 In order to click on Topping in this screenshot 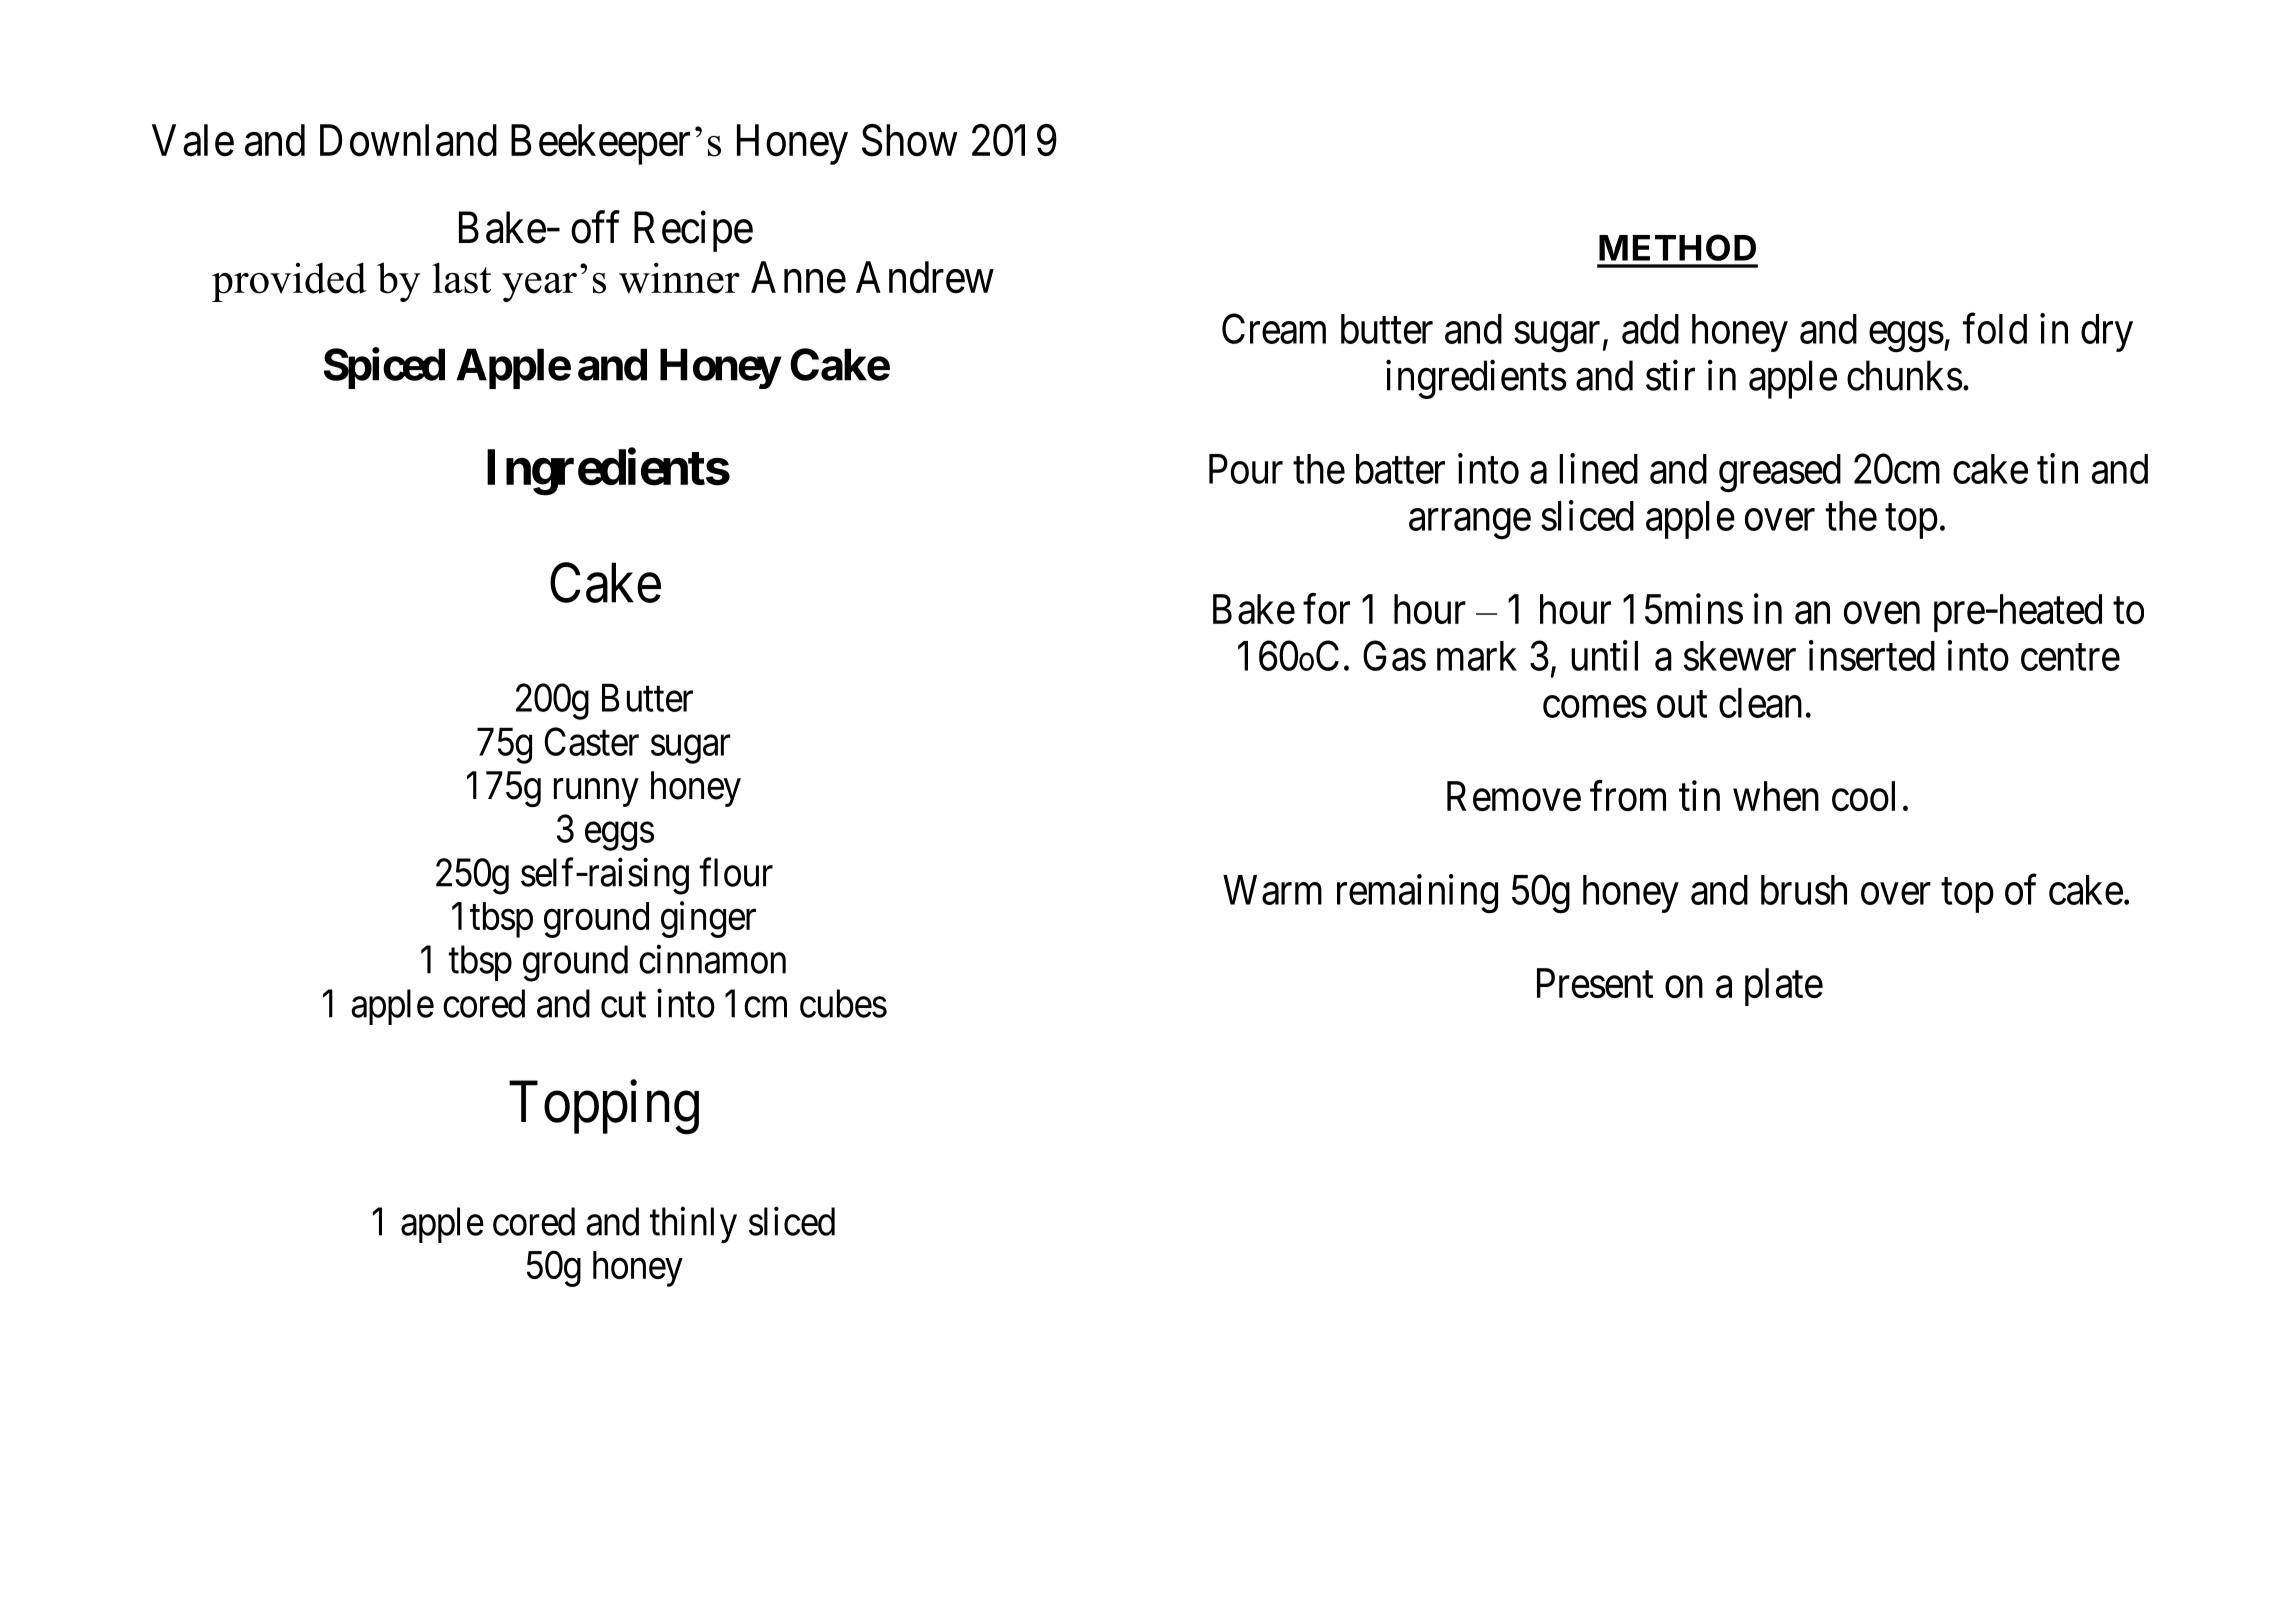, I will do `click(604, 1108)`.
